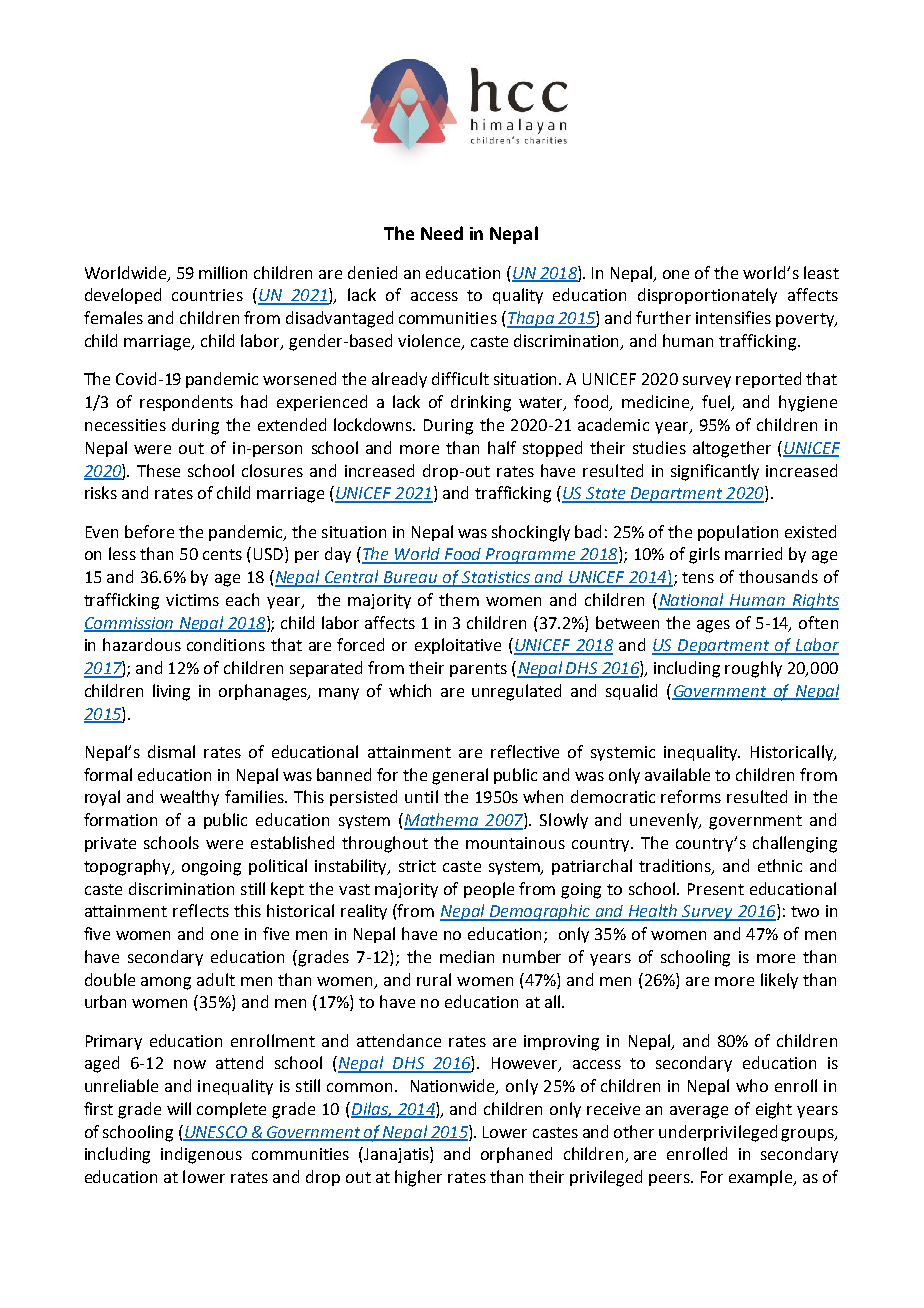  What do you see at coordinates (442, 233) in the image?
I see `Need` at bounding box center [442, 233].
